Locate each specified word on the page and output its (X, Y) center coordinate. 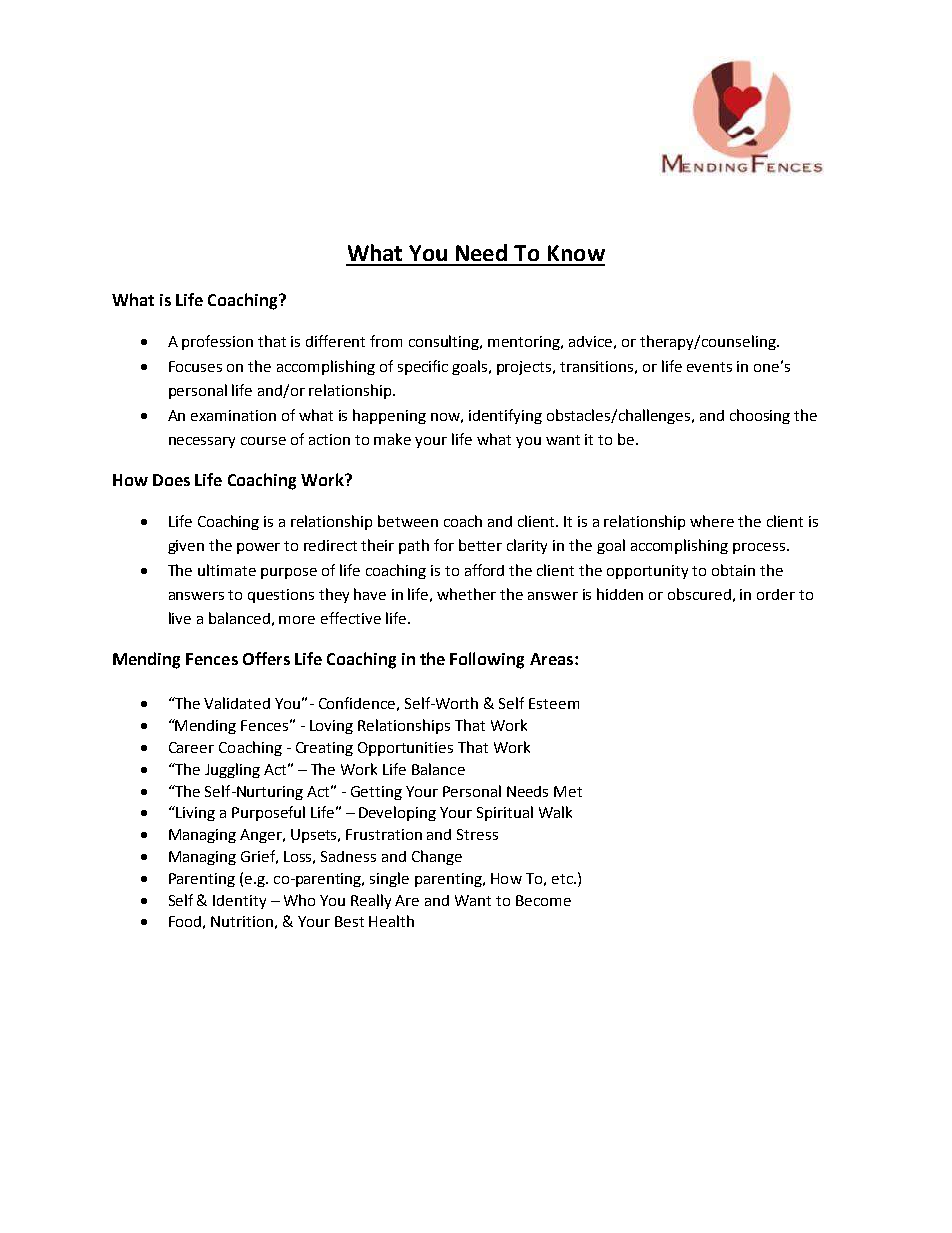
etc (563, 879)
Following (487, 660)
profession (217, 342)
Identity (239, 902)
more (297, 620)
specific (423, 367)
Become (543, 900)
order (776, 594)
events (709, 367)
